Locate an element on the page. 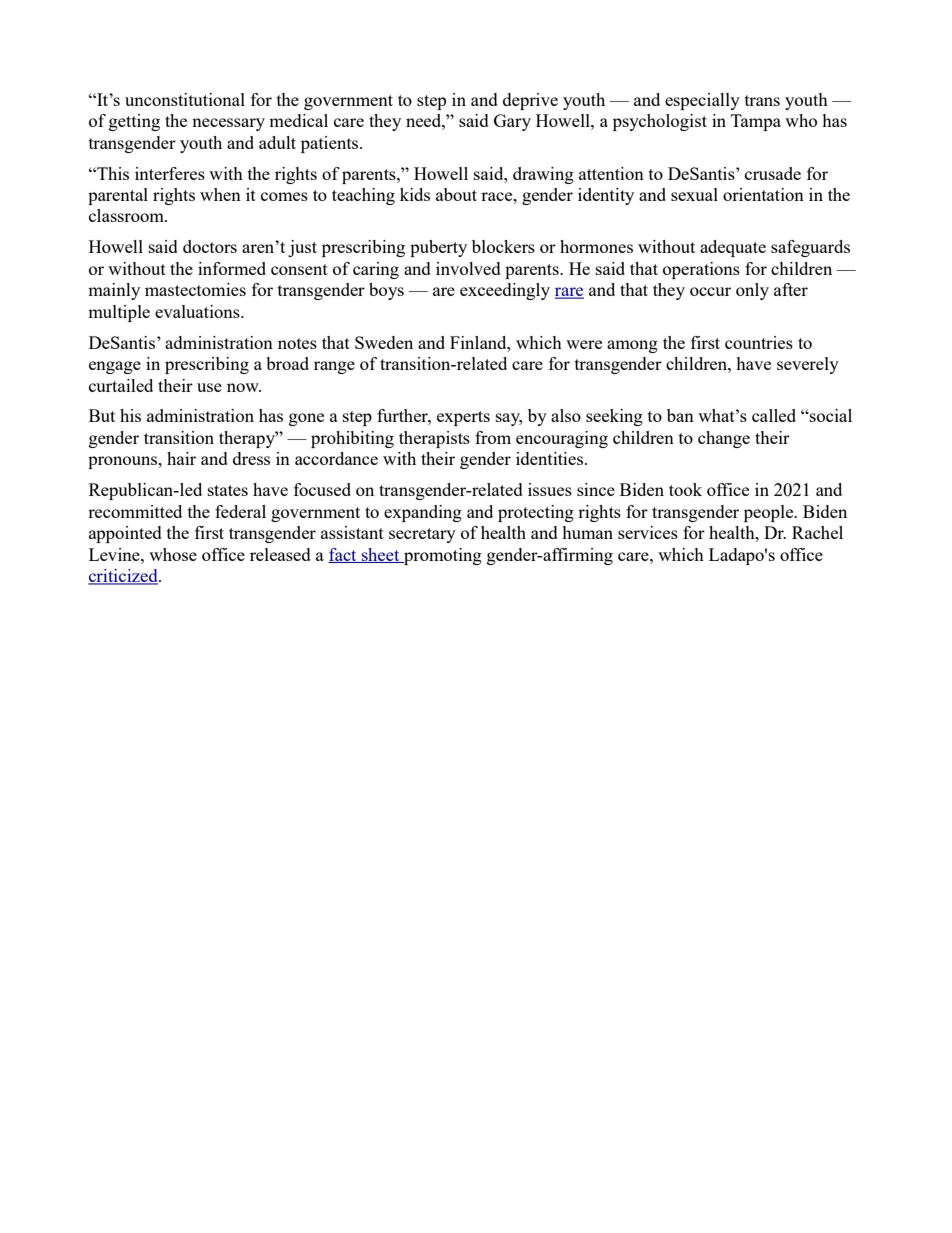 This image has width=952, height=1233. whose is located at coordinates (173, 554).
